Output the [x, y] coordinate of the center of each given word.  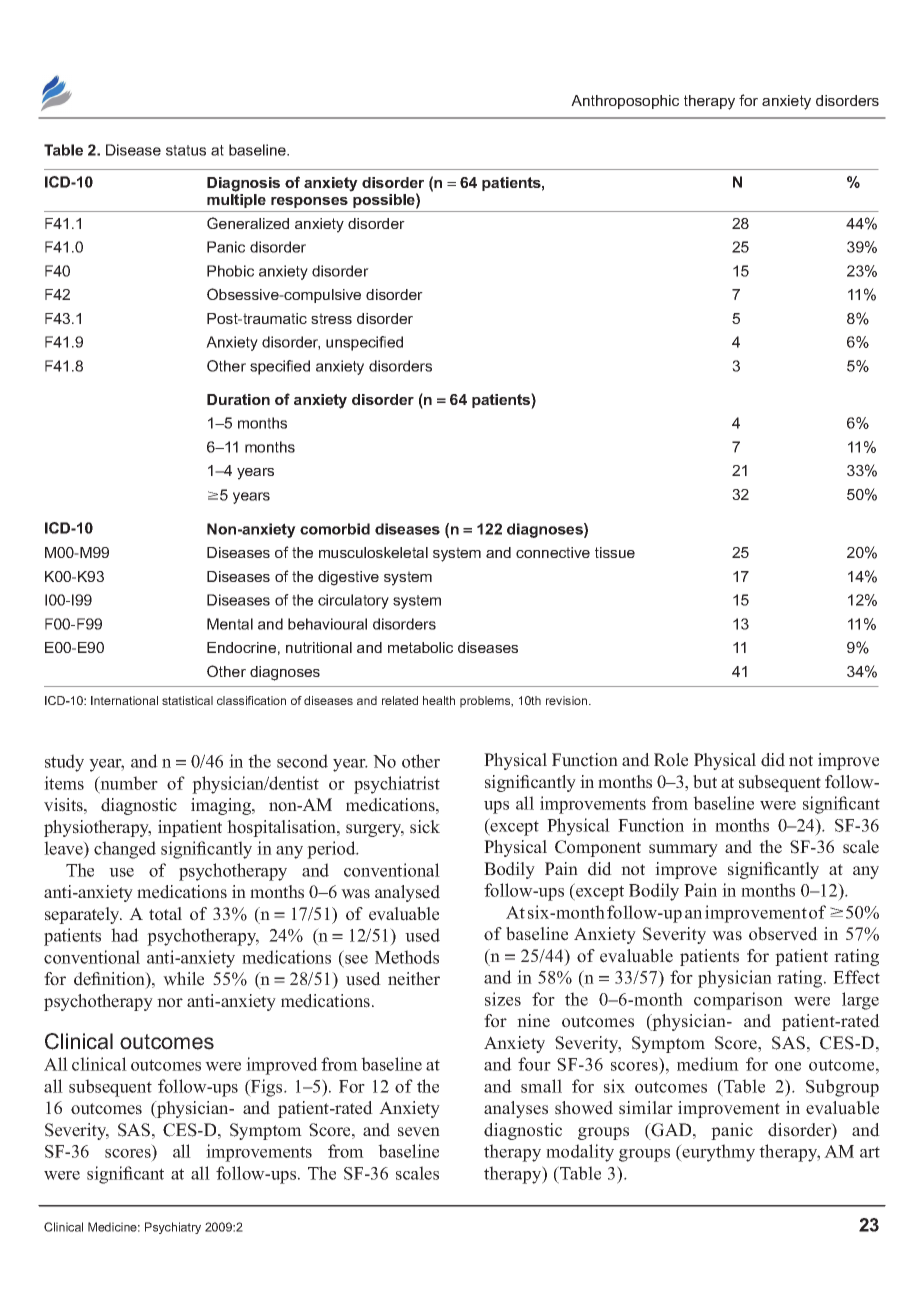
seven [419, 1132]
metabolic [420, 647]
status [186, 150]
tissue [615, 552]
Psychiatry [173, 1228]
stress [331, 318]
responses [309, 202]
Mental [230, 624]
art [870, 1152]
